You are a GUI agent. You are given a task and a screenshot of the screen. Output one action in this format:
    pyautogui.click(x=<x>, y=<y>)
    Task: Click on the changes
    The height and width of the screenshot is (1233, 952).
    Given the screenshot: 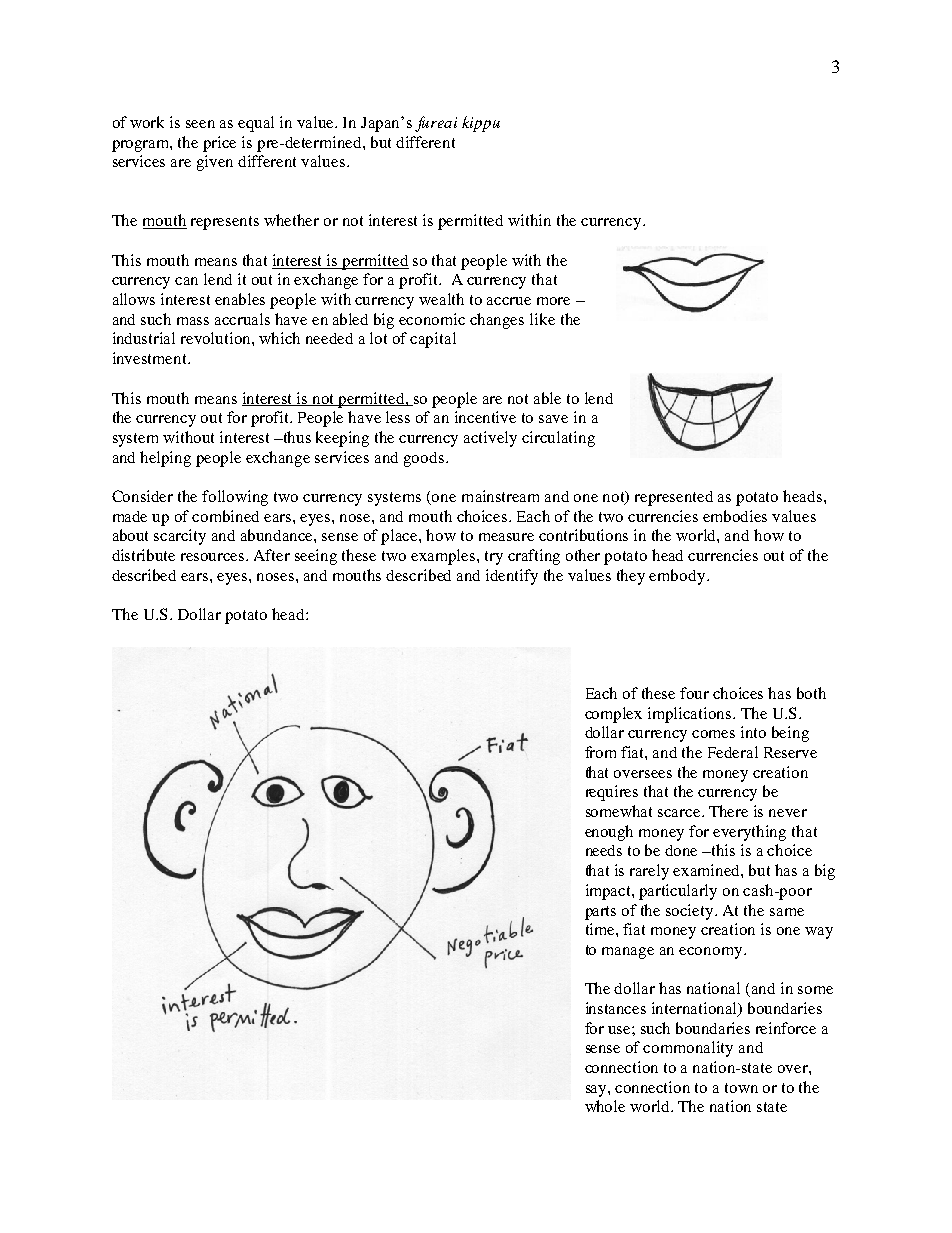 What is the action you would take?
    pyautogui.click(x=497, y=321)
